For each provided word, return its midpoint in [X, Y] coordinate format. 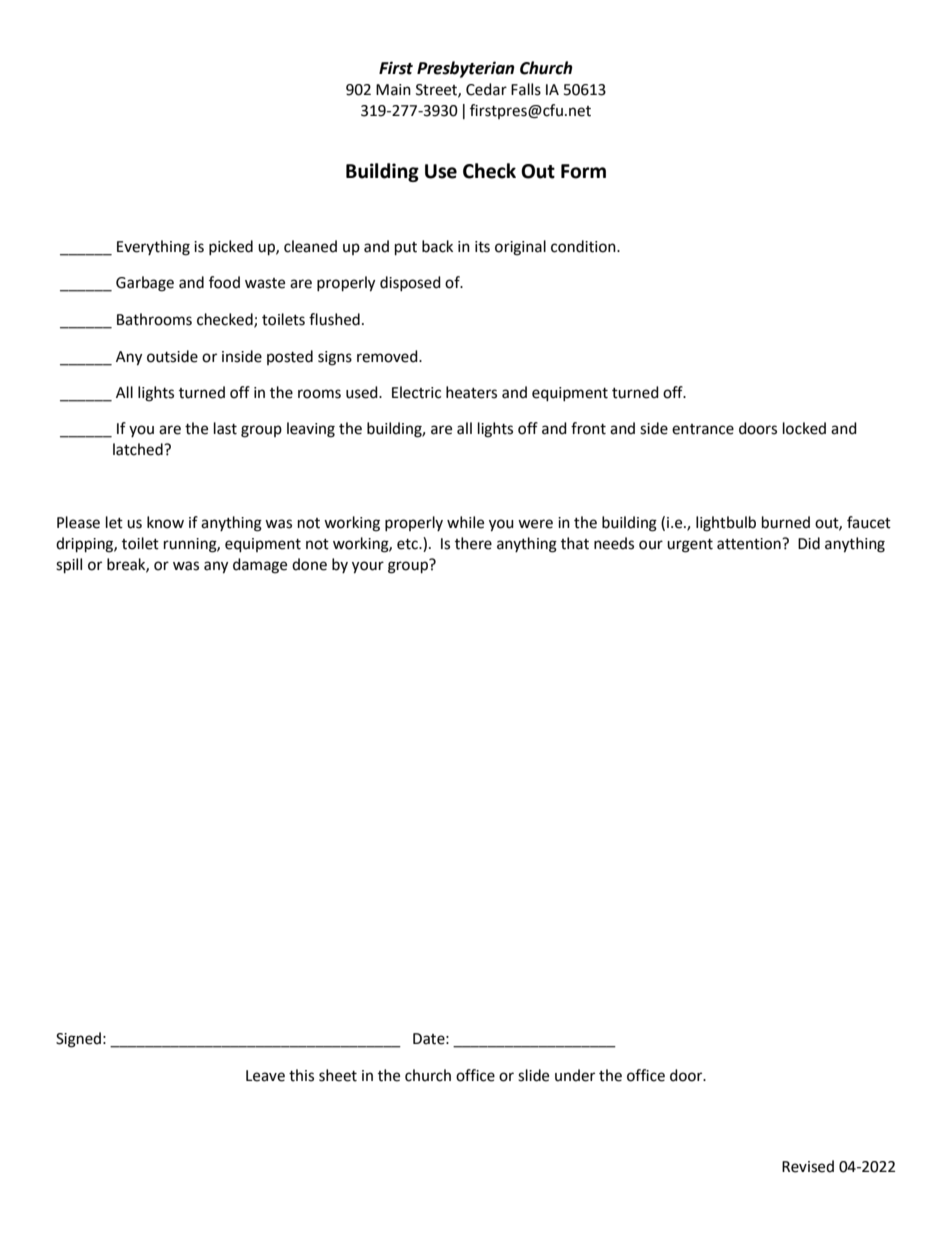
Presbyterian [466, 69]
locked [804, 428]
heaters [471, 392]
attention [750, 544]
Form [583, 171]
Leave [265, 1076]
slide [533, 1075]
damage [260, 566]
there [473, 543]
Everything [153, 248]
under [575, 1075]
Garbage [145, 284]
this [301, 1075]
